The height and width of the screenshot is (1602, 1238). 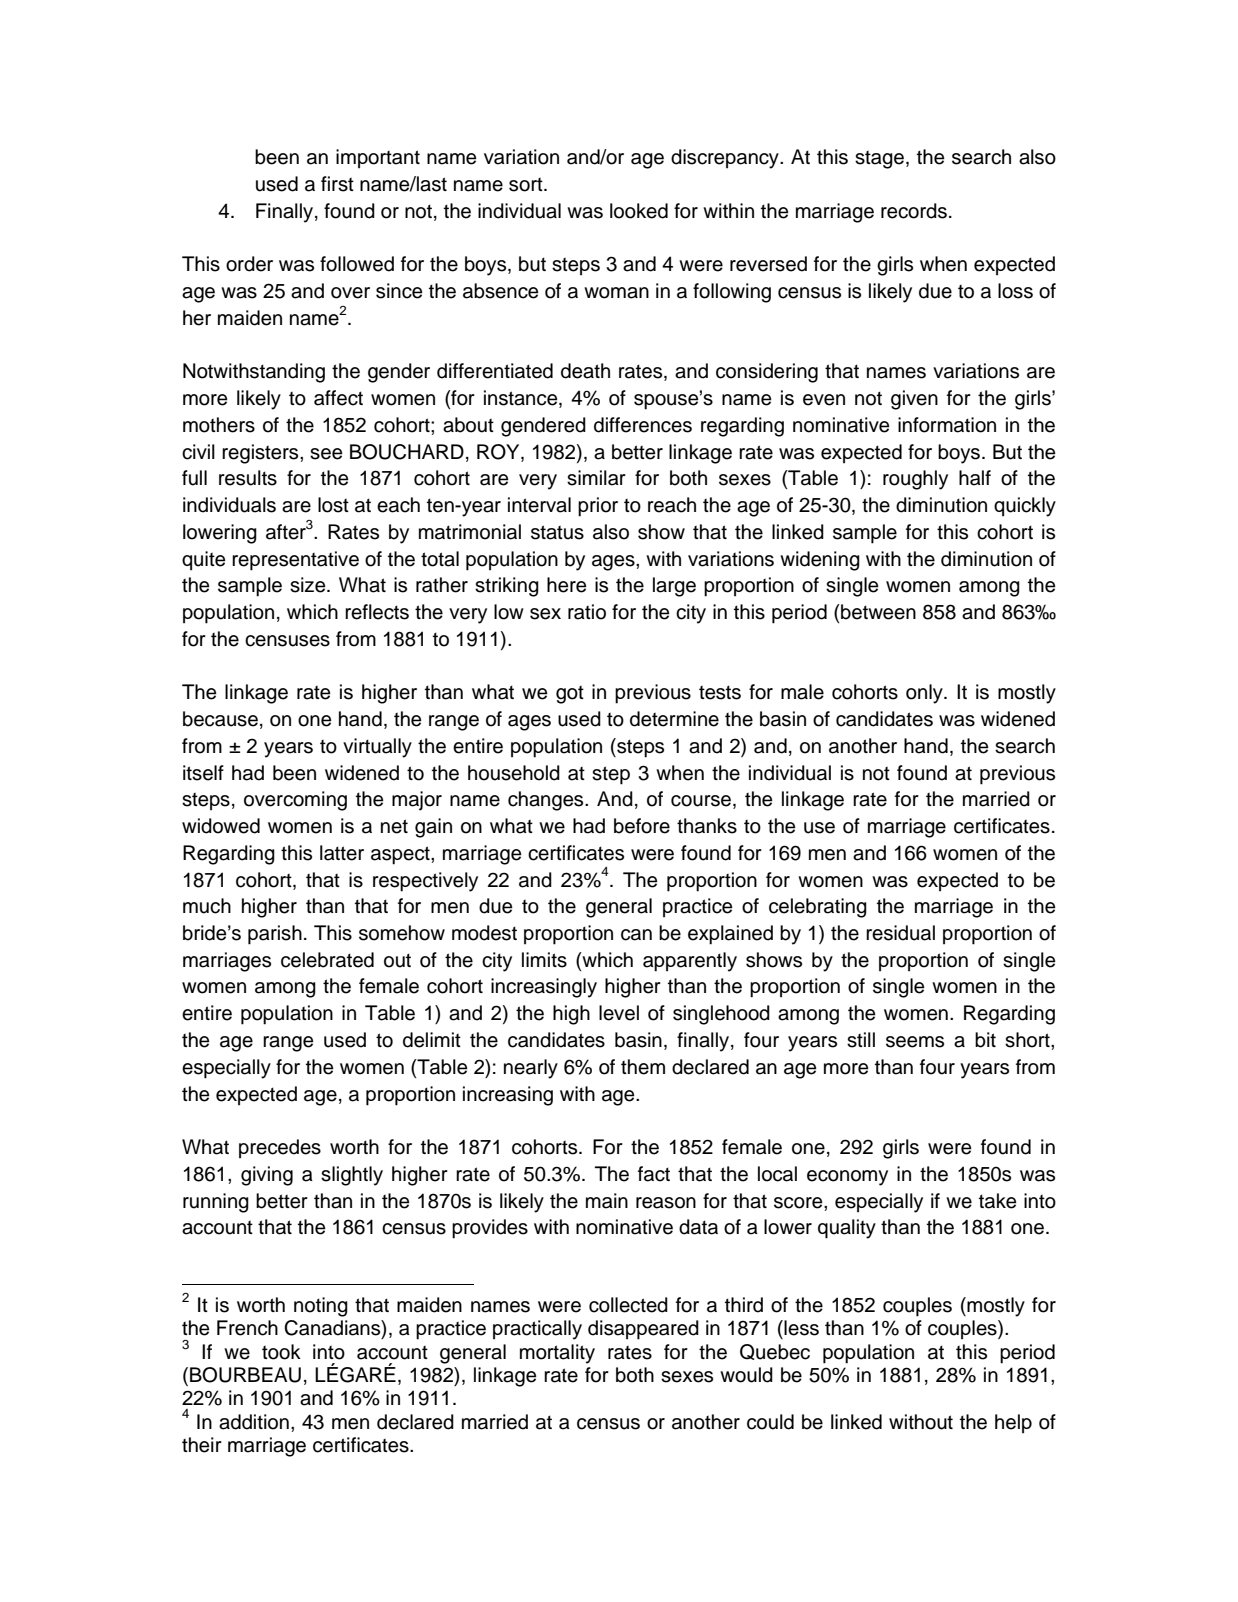 I want to click on addition, so click(x=254, y=1422).
